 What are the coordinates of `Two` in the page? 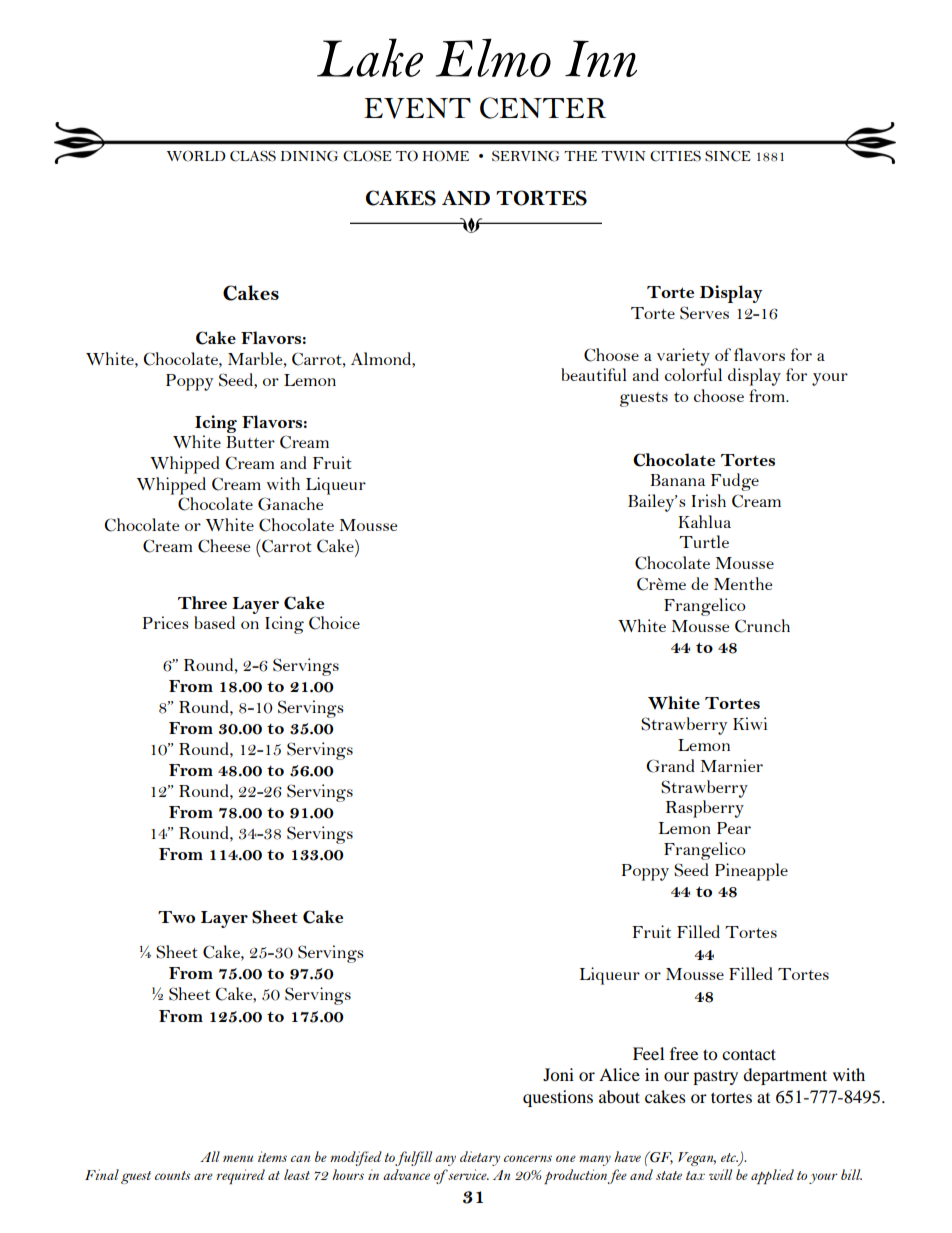 It's located at (176, 917).
